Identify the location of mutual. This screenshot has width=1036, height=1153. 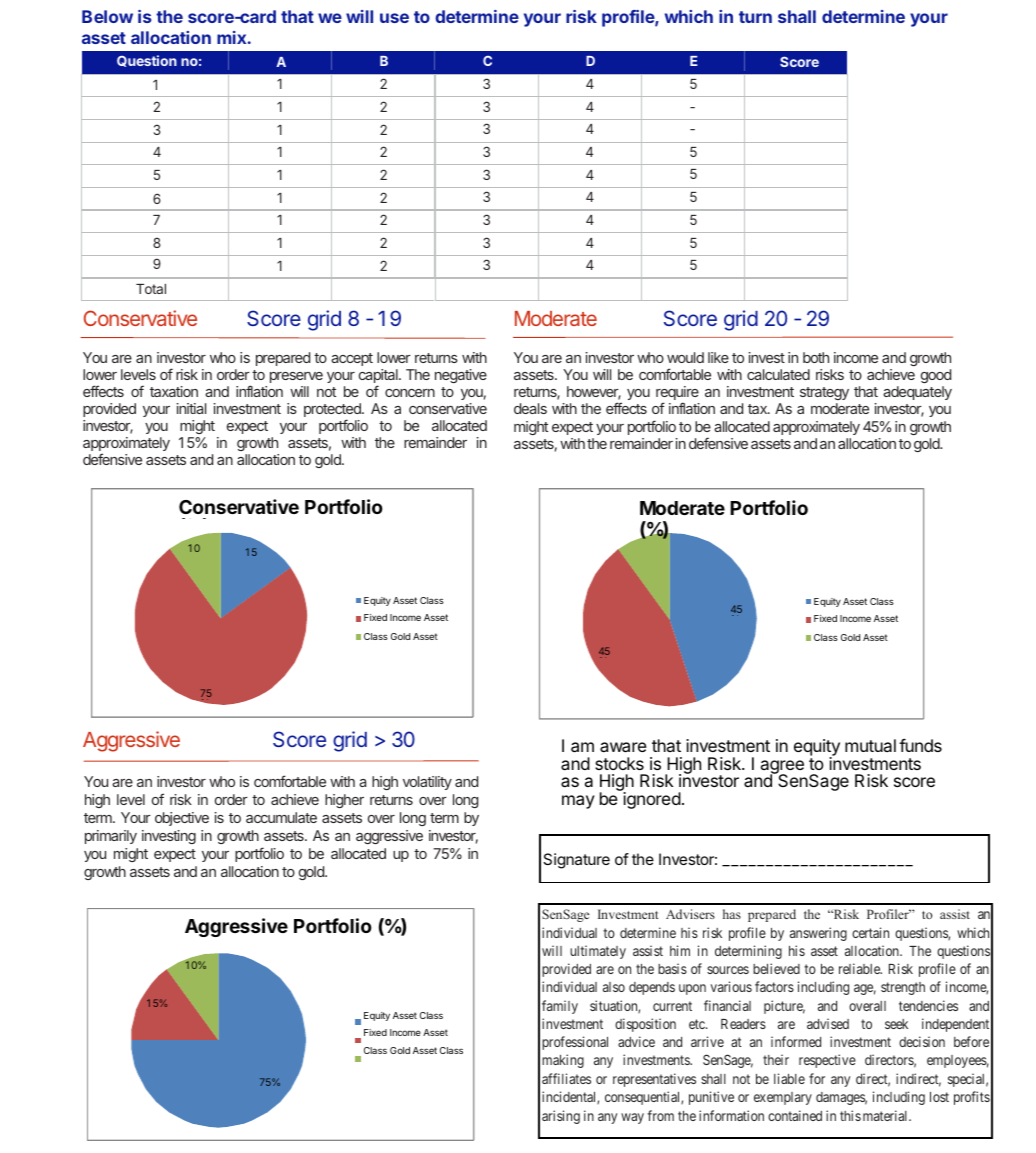
(870, 745).
